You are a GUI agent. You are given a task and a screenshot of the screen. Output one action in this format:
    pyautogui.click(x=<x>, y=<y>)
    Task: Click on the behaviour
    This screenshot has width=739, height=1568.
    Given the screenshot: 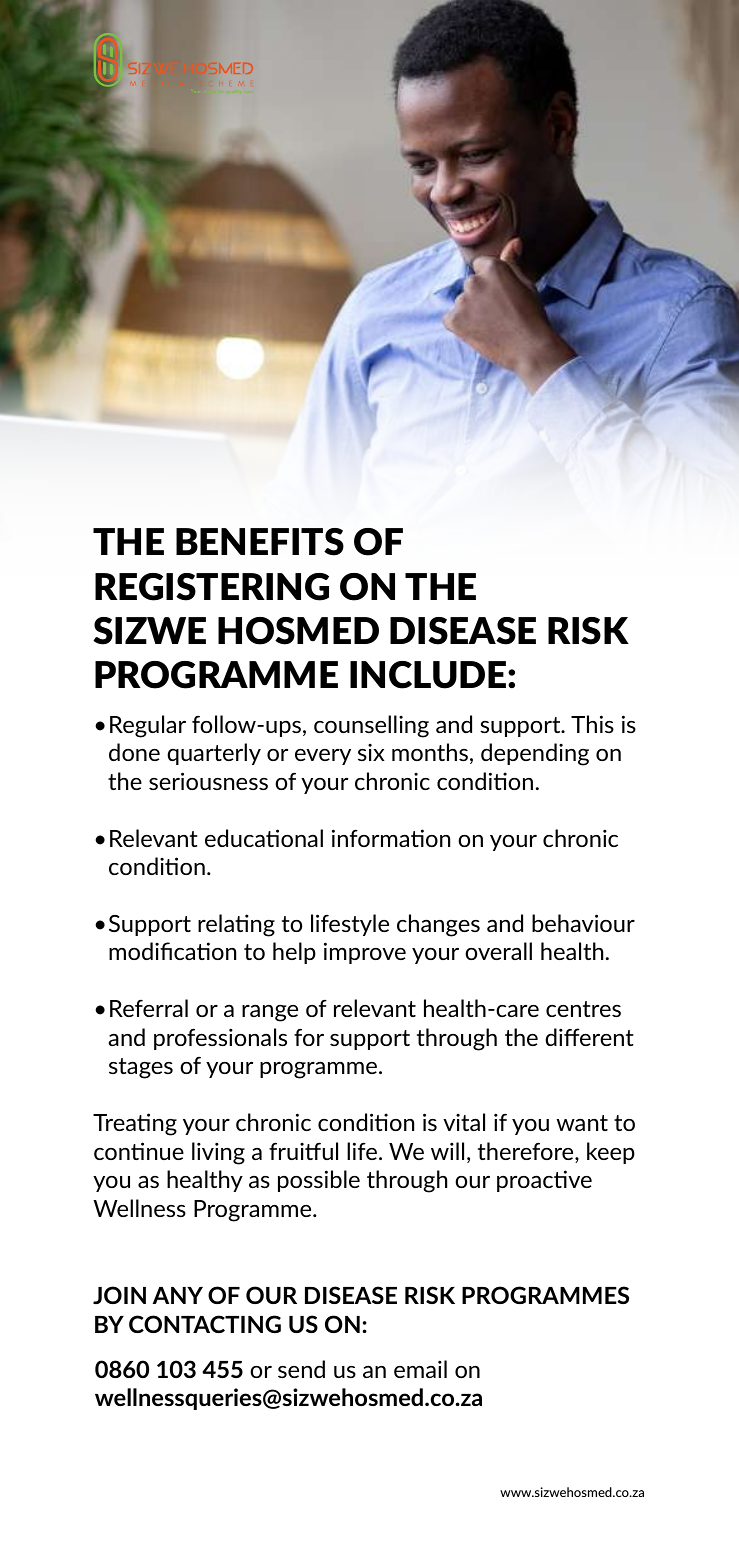 What is the action you would take?
    pyautogui.click(x=583, y=923)
